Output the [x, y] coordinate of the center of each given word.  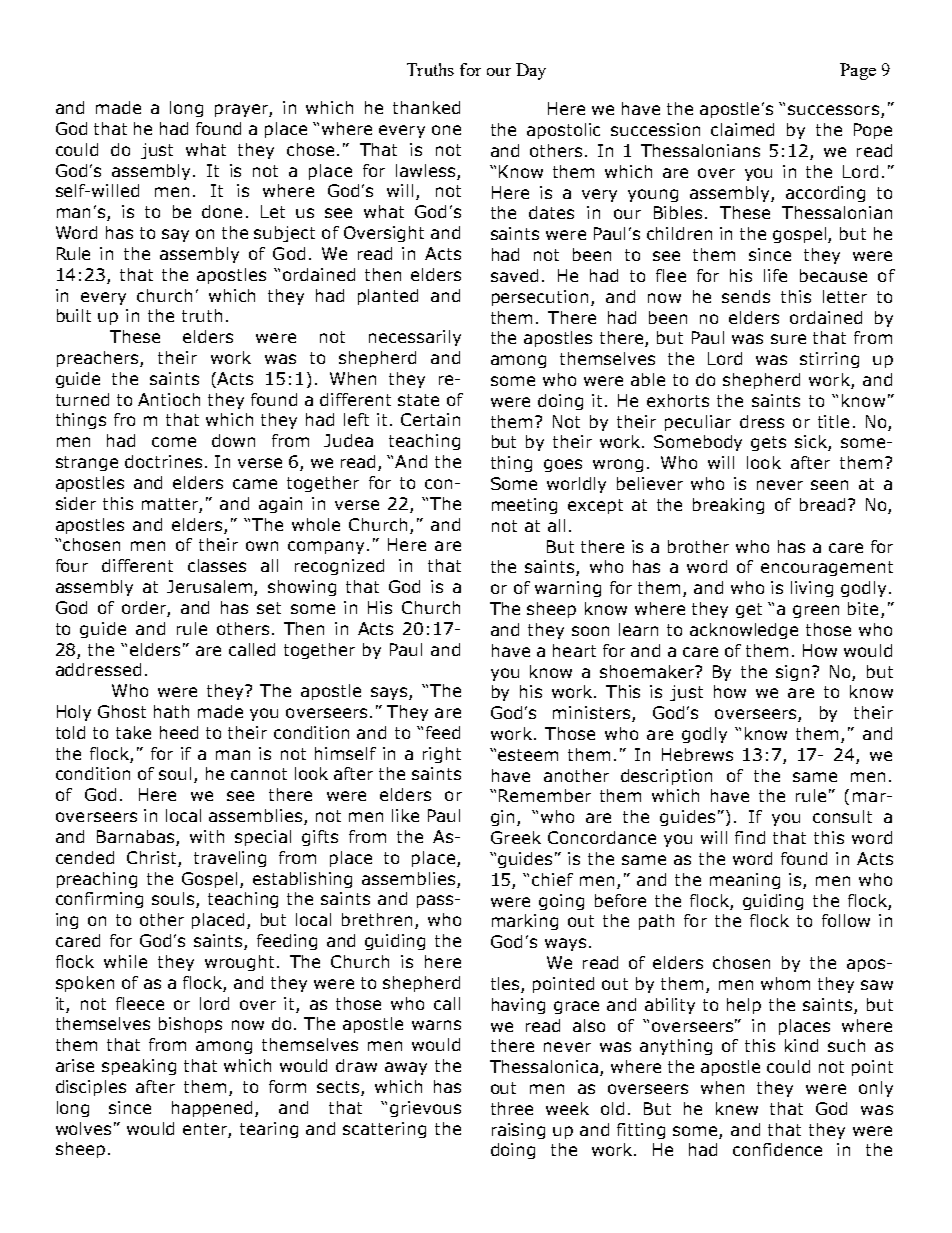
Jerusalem [211, 588]
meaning [745, 881]
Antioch [169, 399]
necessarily [415, 338]
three [512, 1108]
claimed [742, 129]
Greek [516, 837]
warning [568, 589]
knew [737, 1108]
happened [214, 1109]
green [816, 611]
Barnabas [137, 838]
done [222, 211]
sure [788, 339]
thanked [426, 107]
